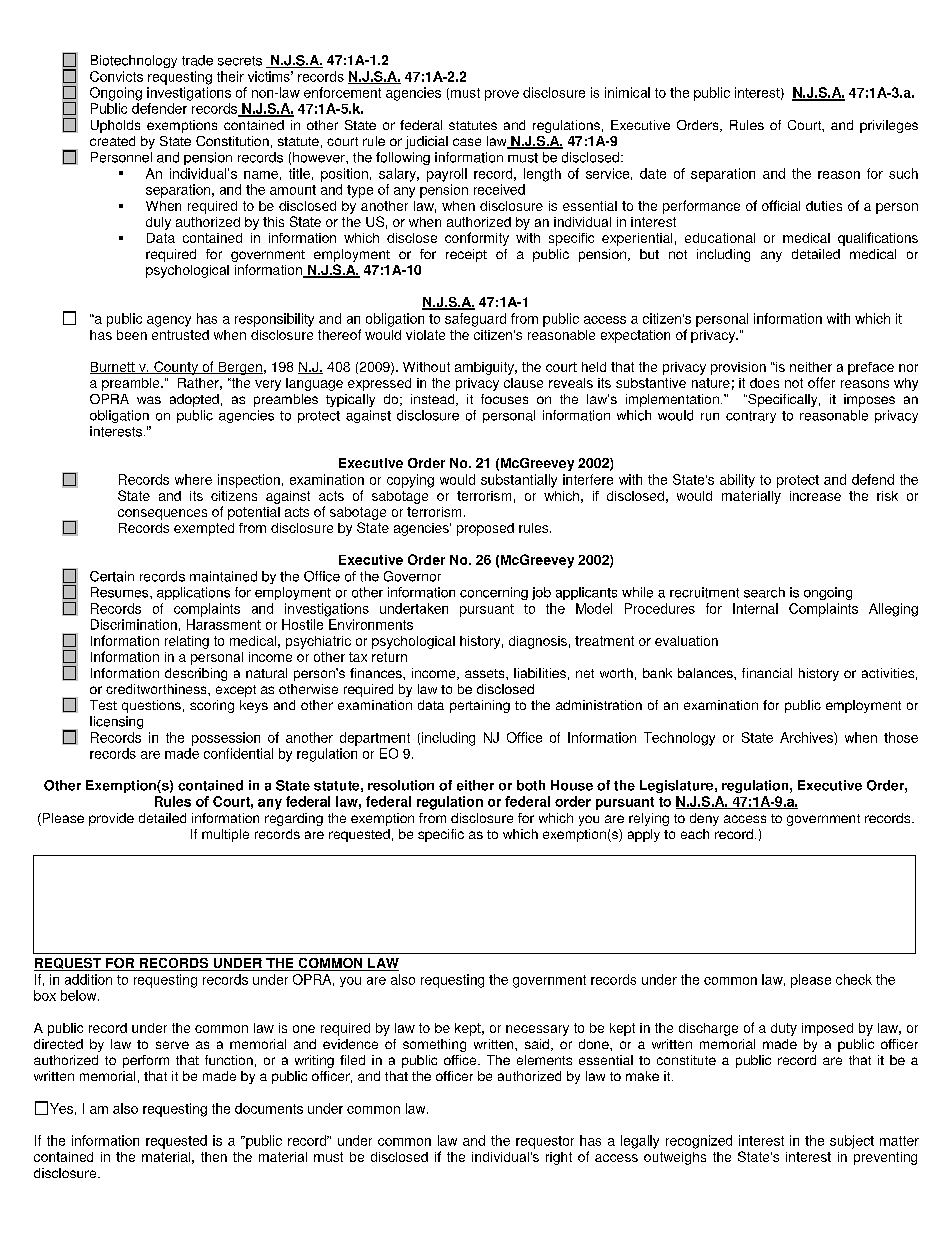 The height and width of the document is (1233, 952). Describe the element at coordinates (494, 593) in the document. I see `concerning` at that location.
